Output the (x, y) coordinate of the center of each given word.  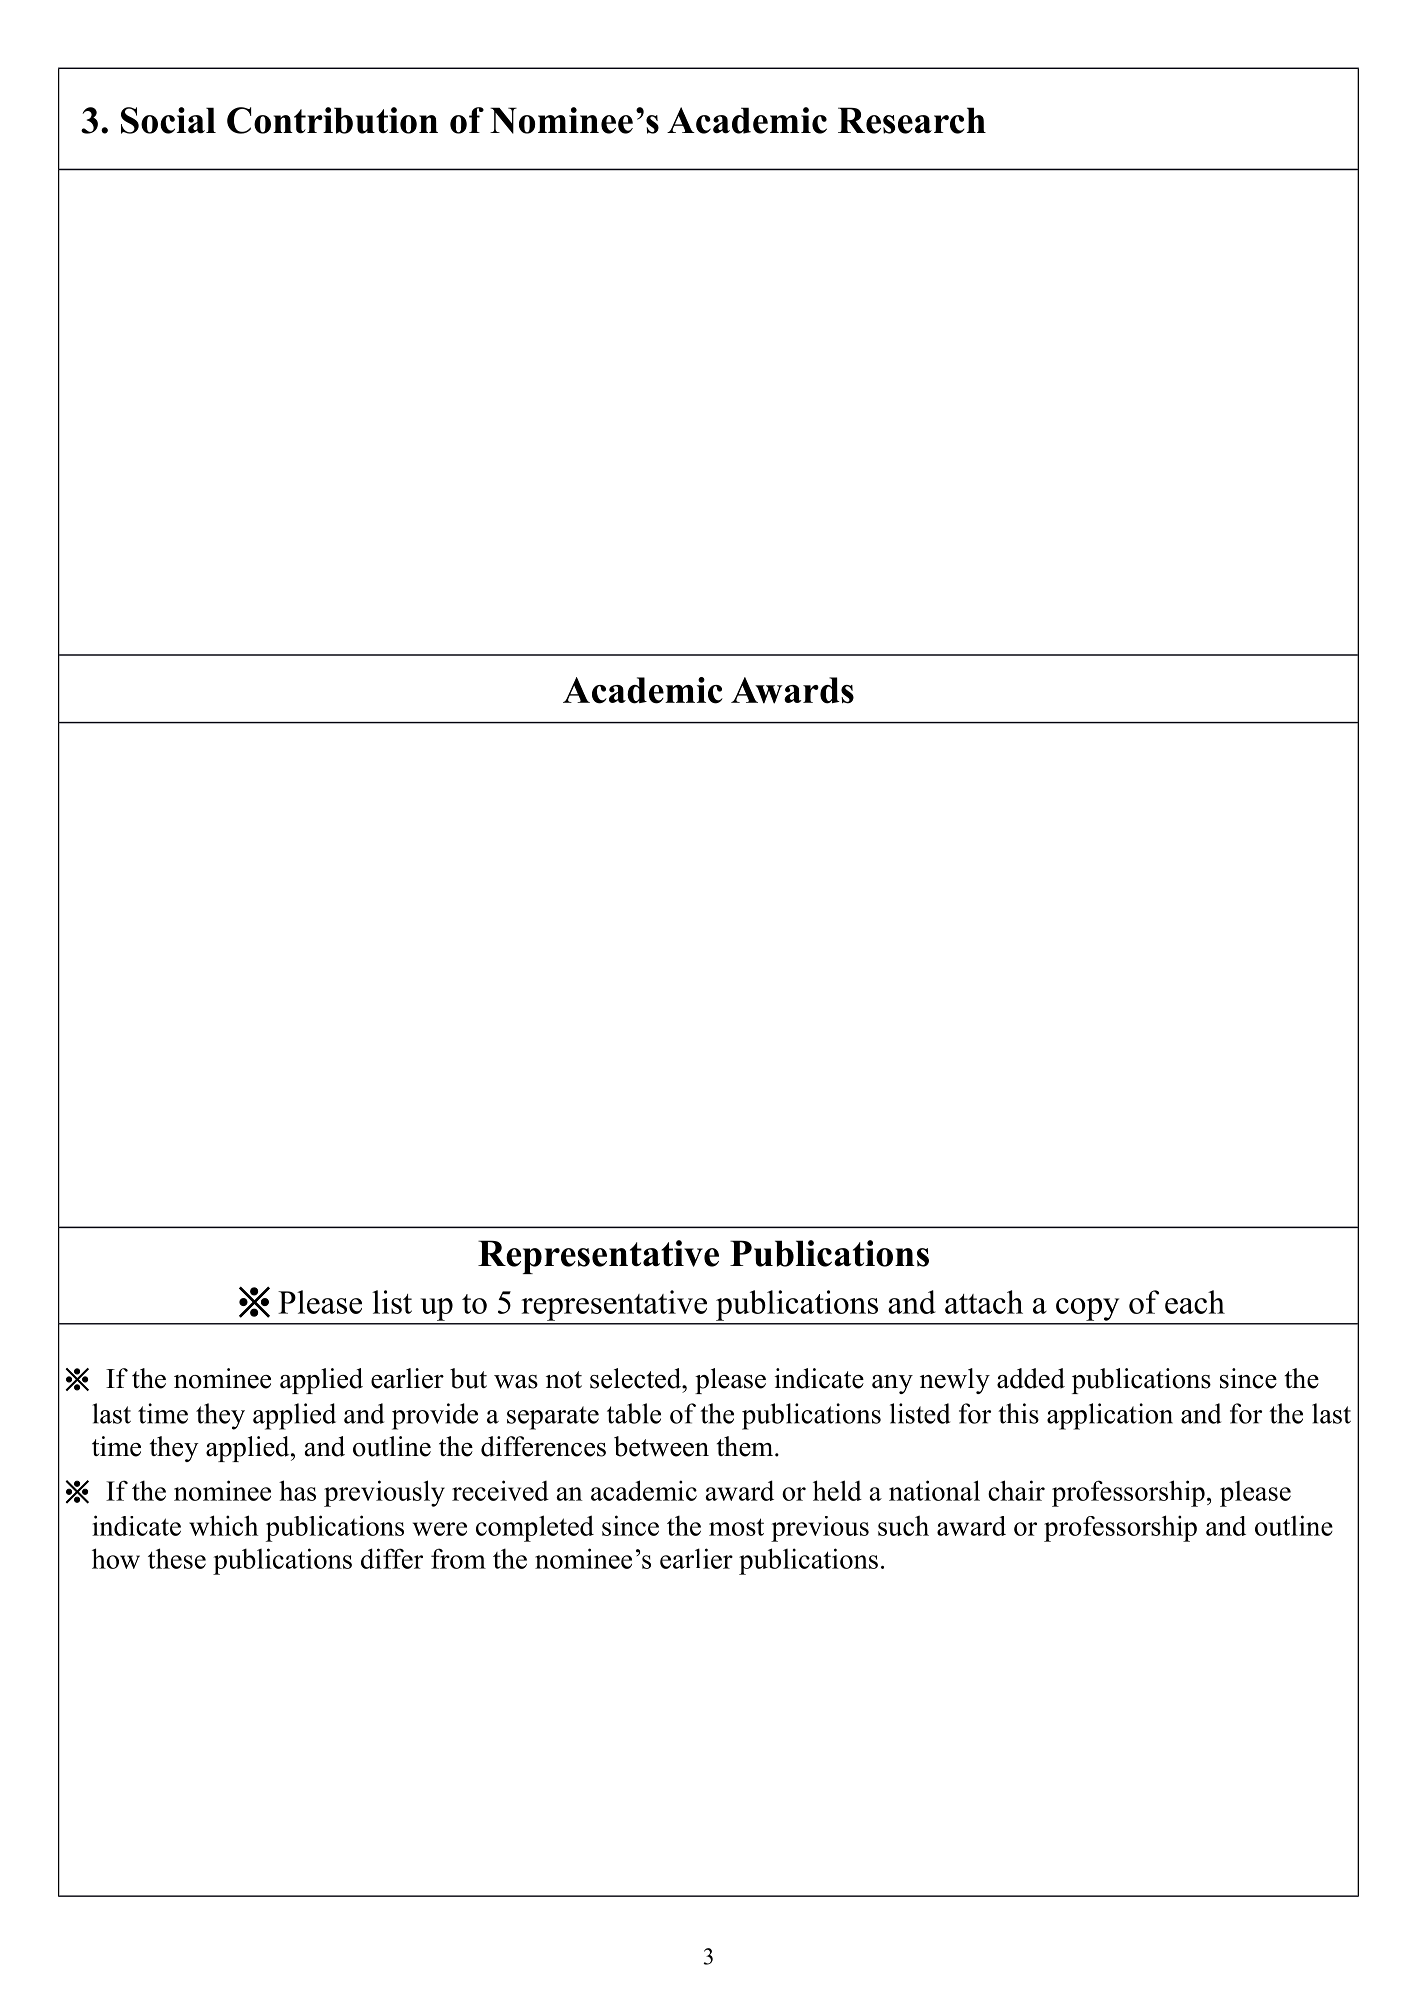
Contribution (332, 120)
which (223, 1525)
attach (984, 1302)
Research (912, 120)
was (516, 1382)
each (1195, 1302)
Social (168, 120)
